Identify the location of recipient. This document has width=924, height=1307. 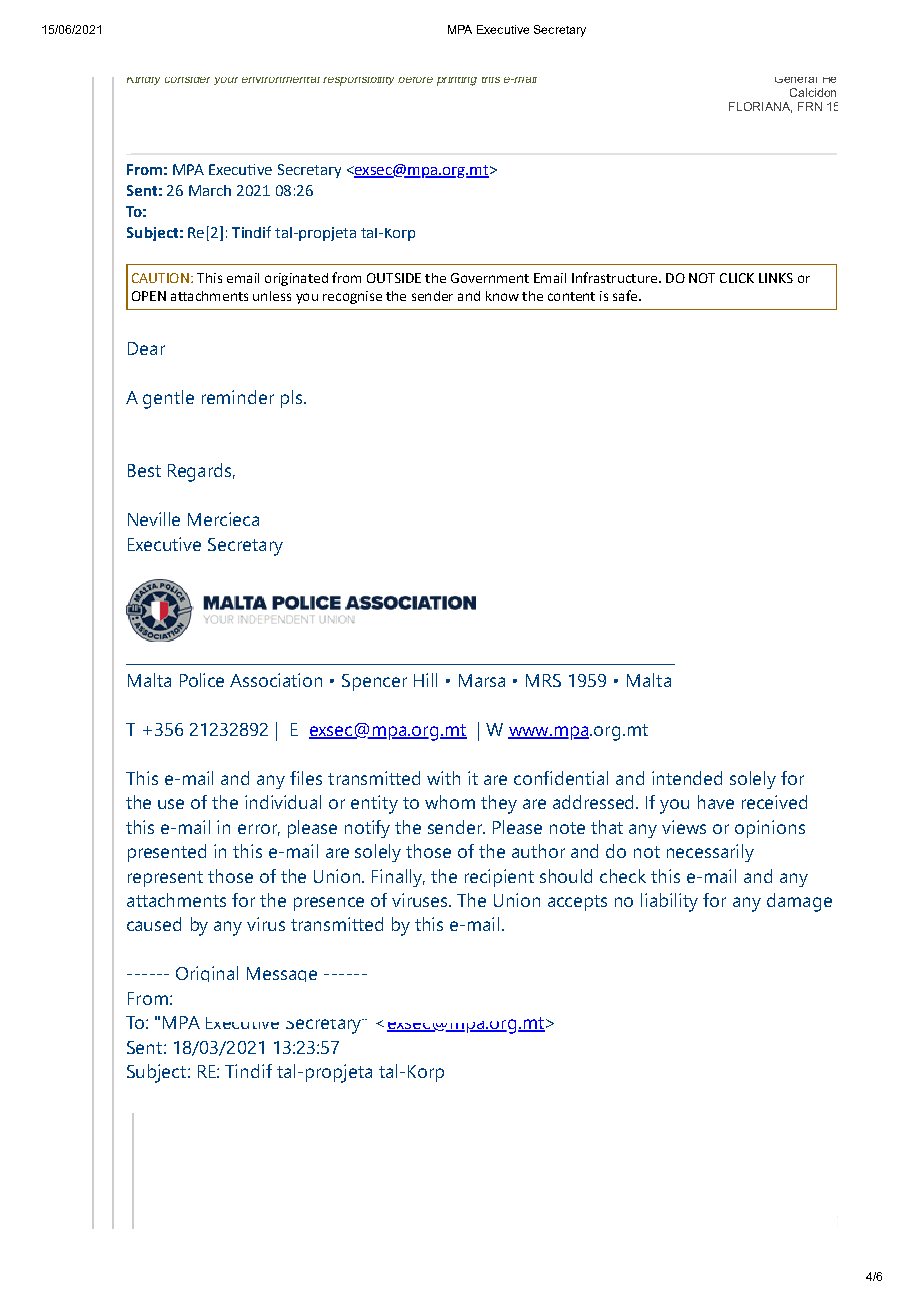
(499, 878).
